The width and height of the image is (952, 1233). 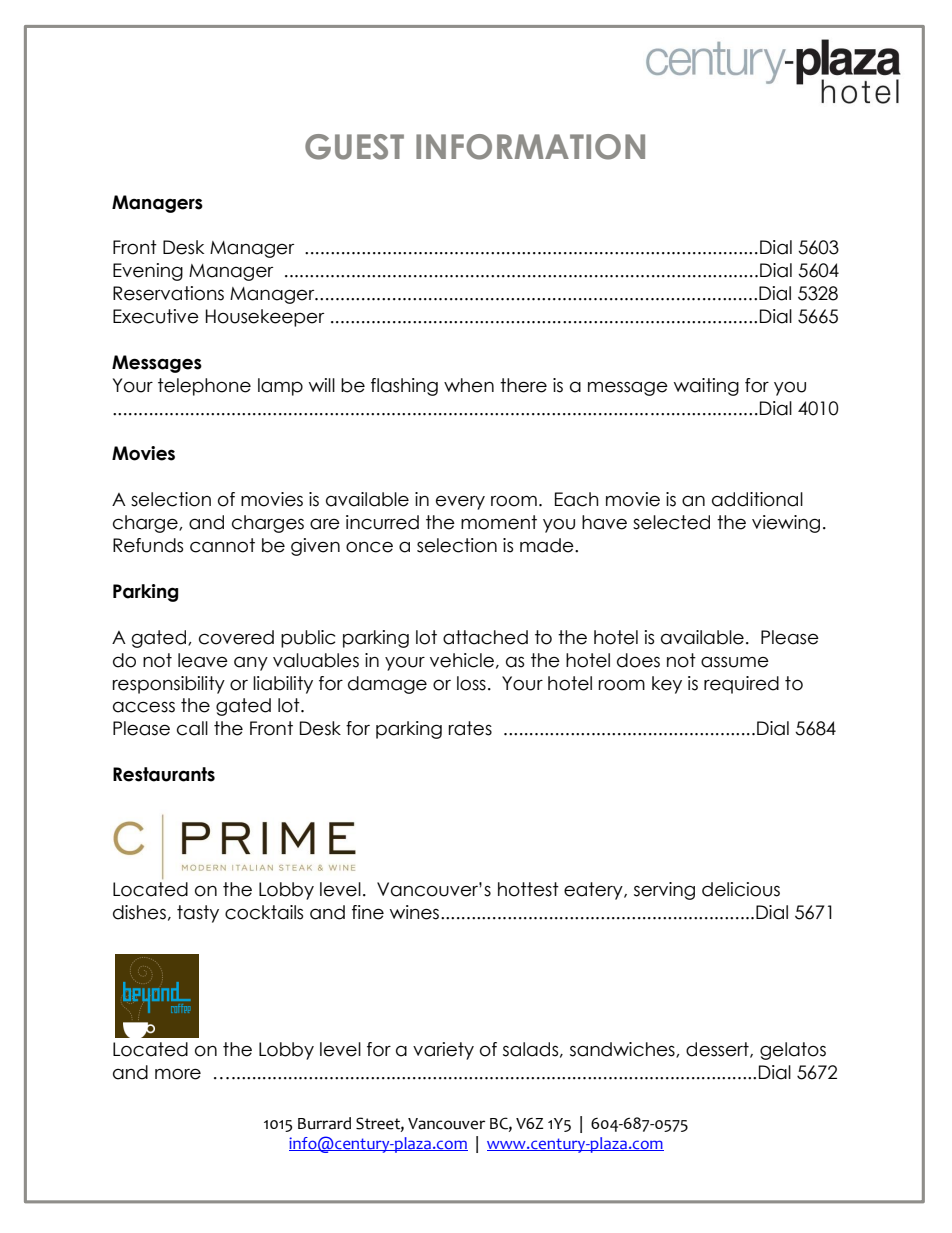 What do you see at coordinates (741, 889) in the image?
I see `delicious` at bounding box center [741, 889].
